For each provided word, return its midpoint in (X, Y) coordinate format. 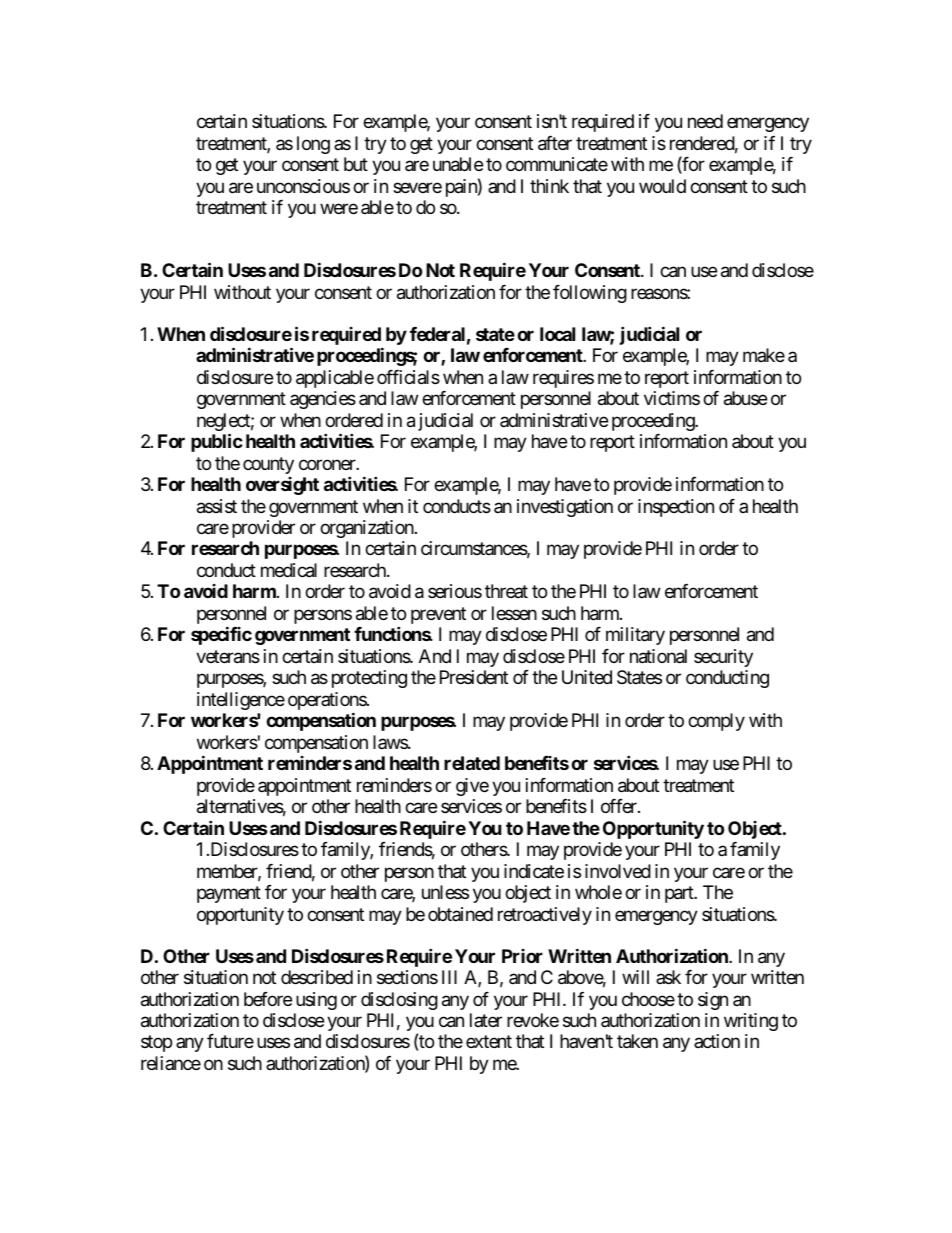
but (356, 164)
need (705, 121)
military (635, 636)
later (486, 1020)
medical (289, 570)
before (268, 999)
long (313, 145)
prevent (438, 615)
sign (713, 1001)
